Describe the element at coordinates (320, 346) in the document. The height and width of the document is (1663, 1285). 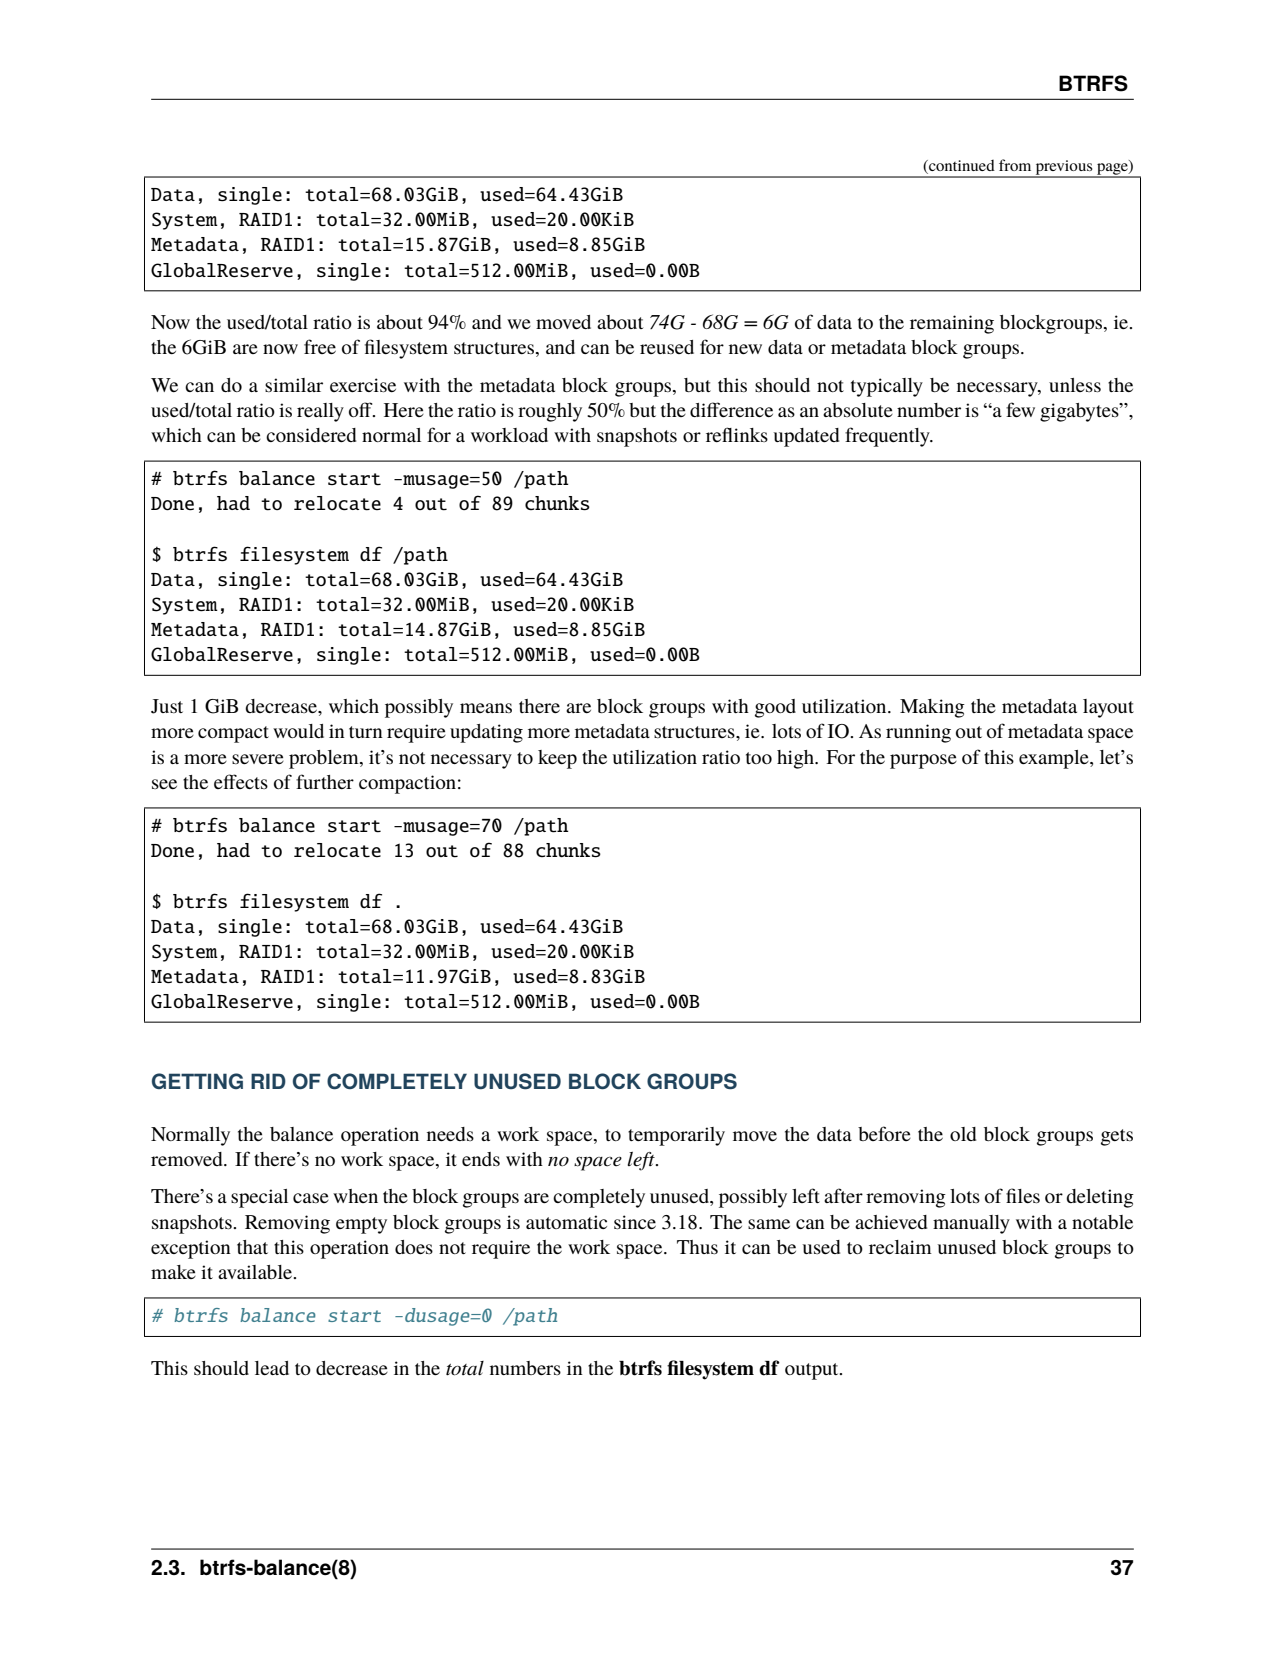
I see `free` at that location.
